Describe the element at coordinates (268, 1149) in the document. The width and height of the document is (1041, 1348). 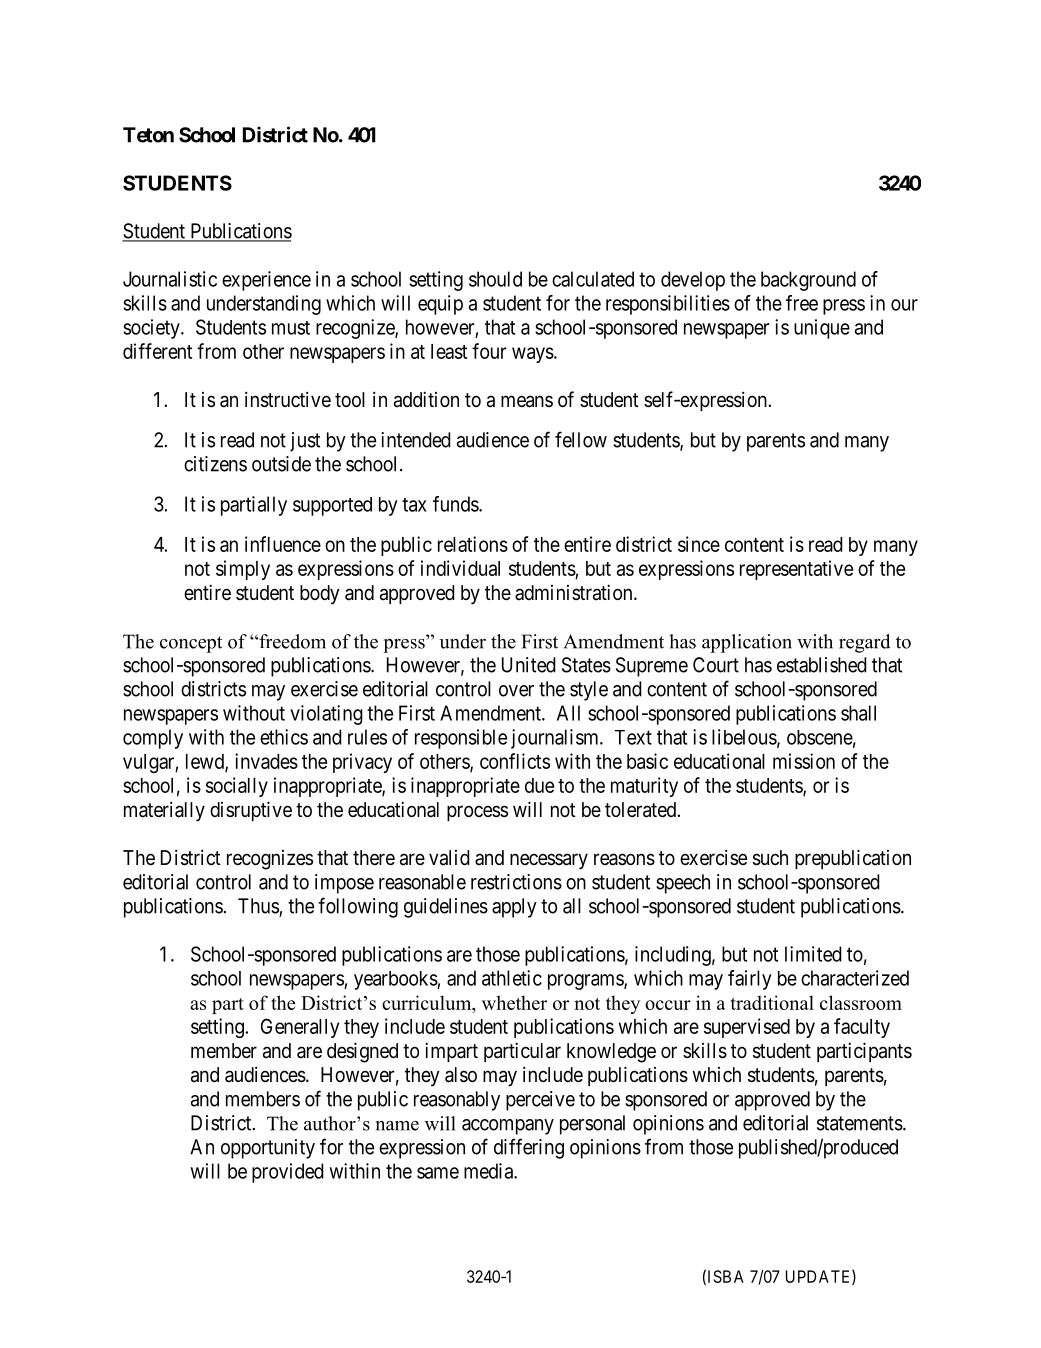
I see `opportunity` at that location.
